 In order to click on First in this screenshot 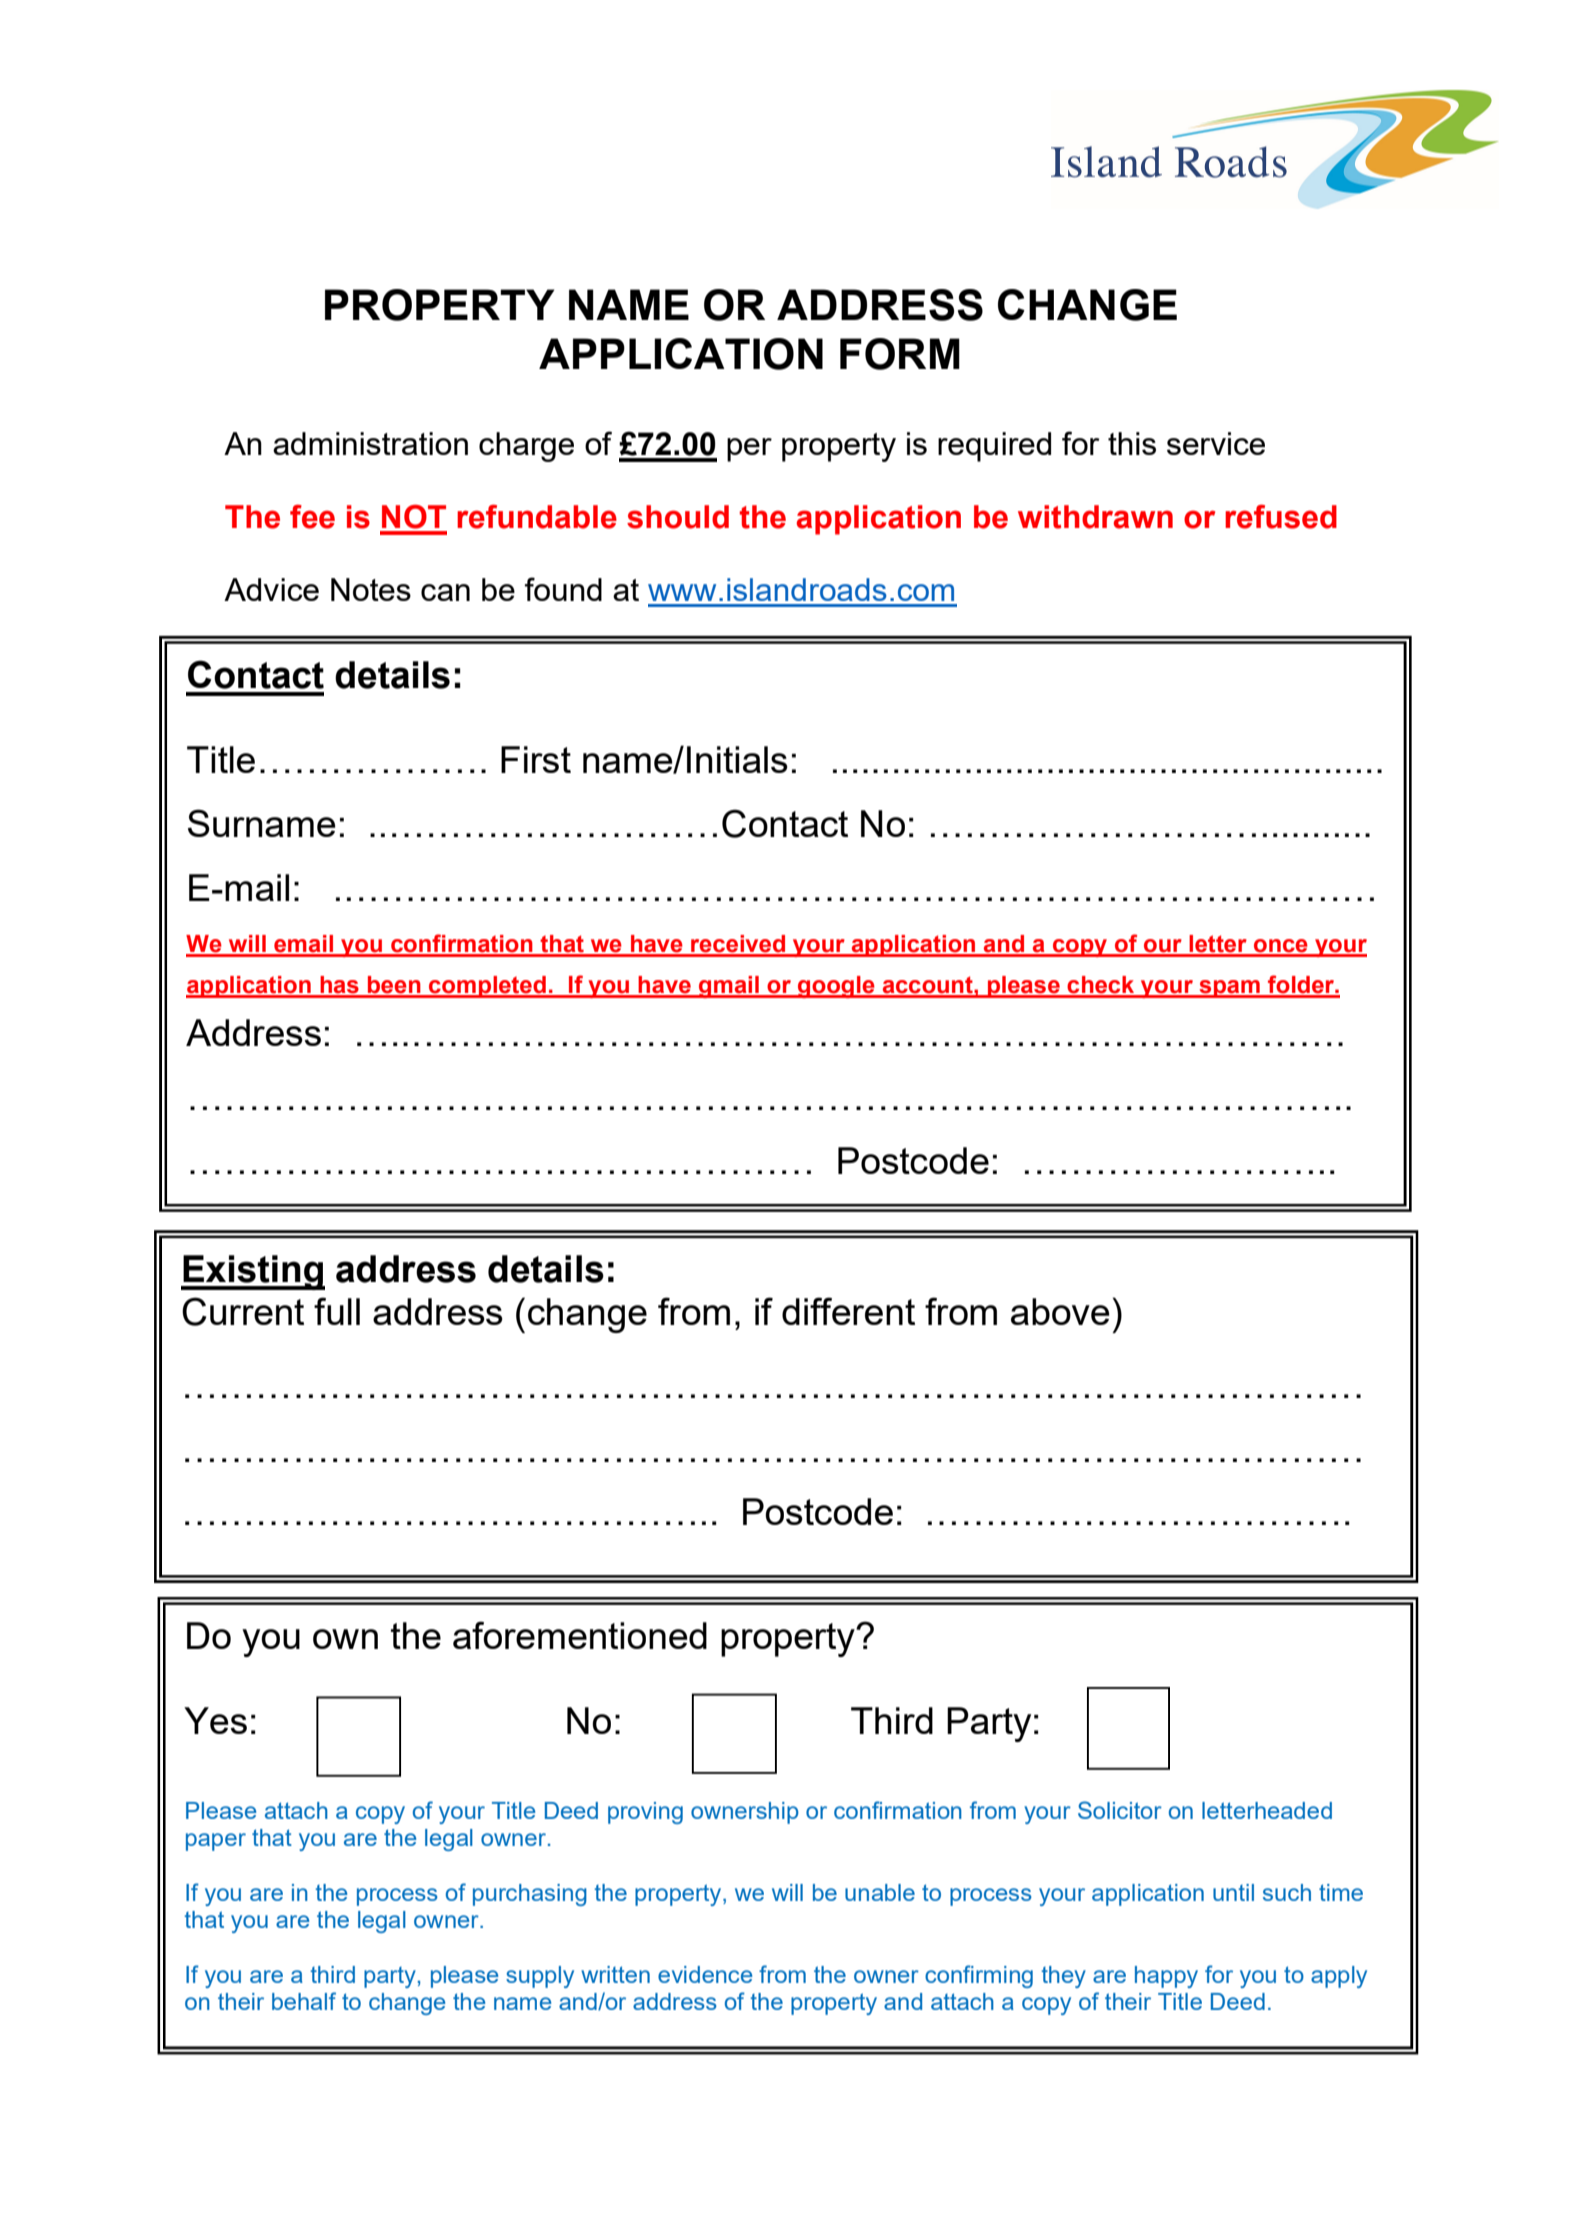, I will do `click(536, 759)`.
